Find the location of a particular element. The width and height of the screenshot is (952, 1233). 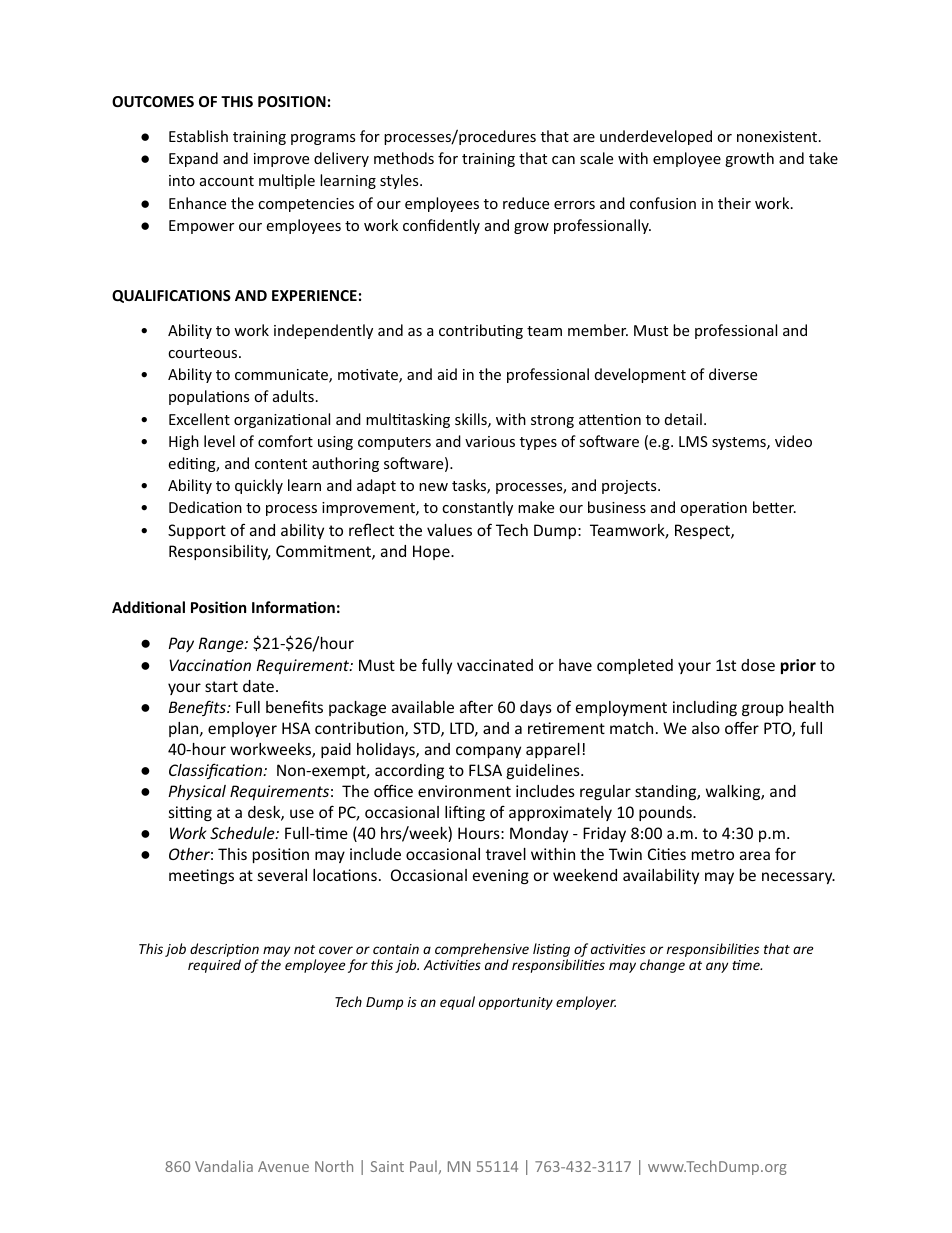

various is located at coordinates (490, 441).
